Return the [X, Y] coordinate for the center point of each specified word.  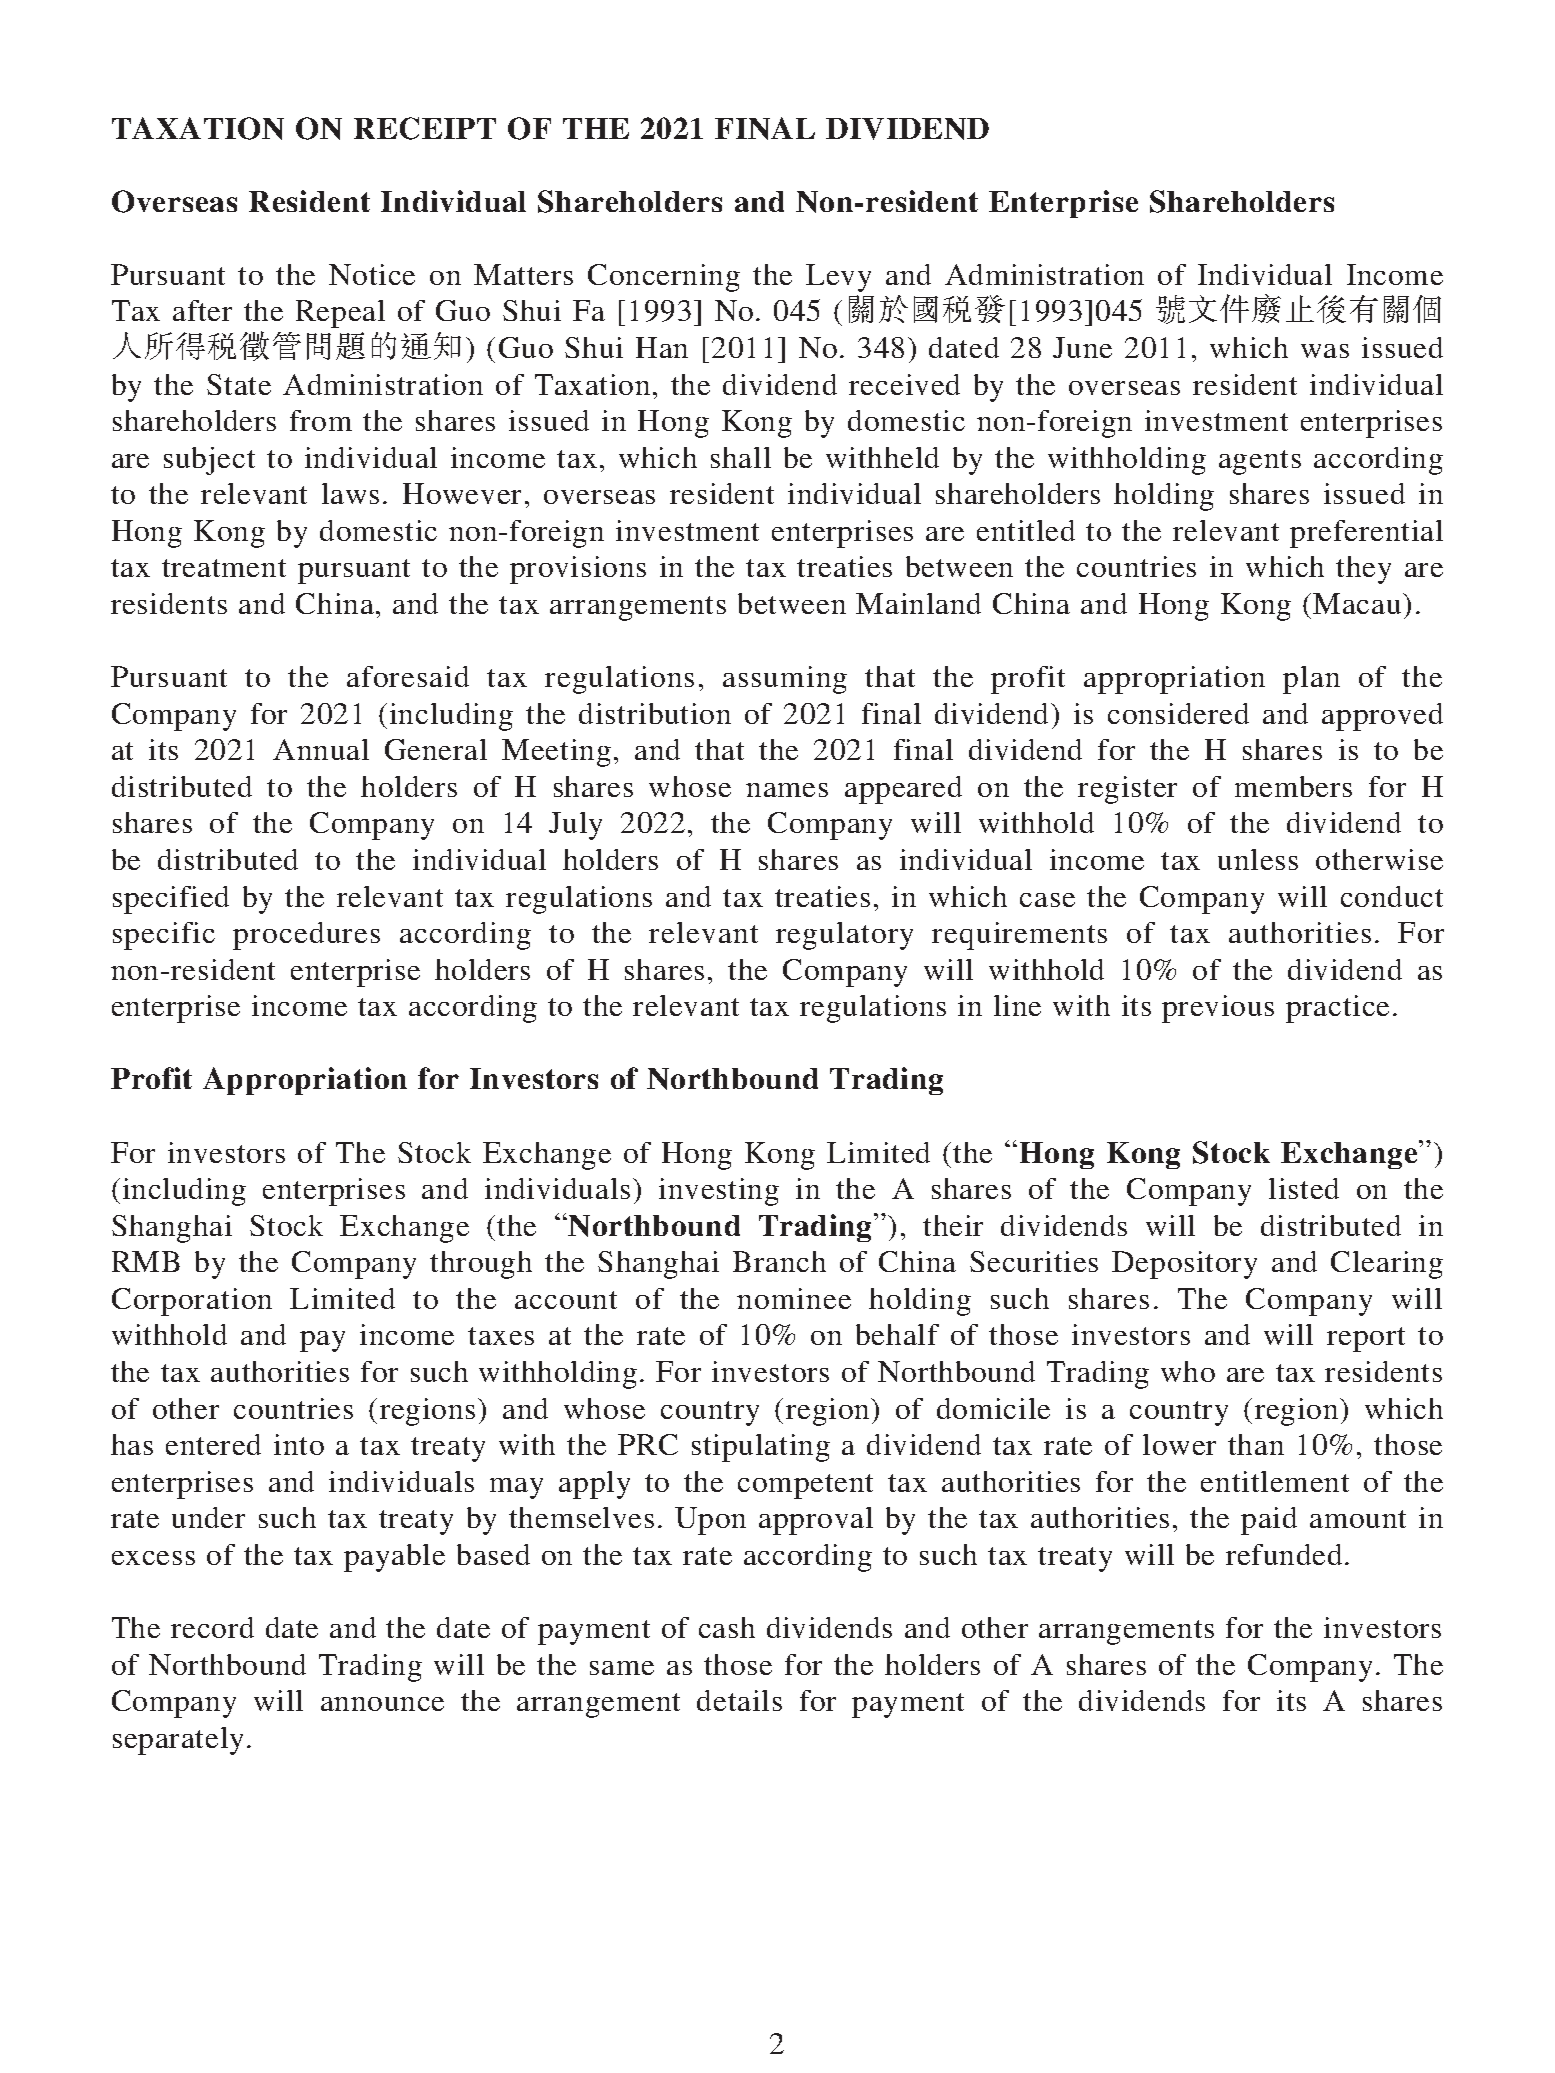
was [1325, 351]
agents [1260, 462]
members [1293, 786]
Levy [838, 278]
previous [1218, 1009]
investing [719, 1192]
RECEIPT [425, 128]
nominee [794, 1298]
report [1366, 1339]
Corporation [192, 1302]
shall [741, 457]
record [212, 1627]
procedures [306, 936]
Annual [321, 749]
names [787, 790]
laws [350, 493]
